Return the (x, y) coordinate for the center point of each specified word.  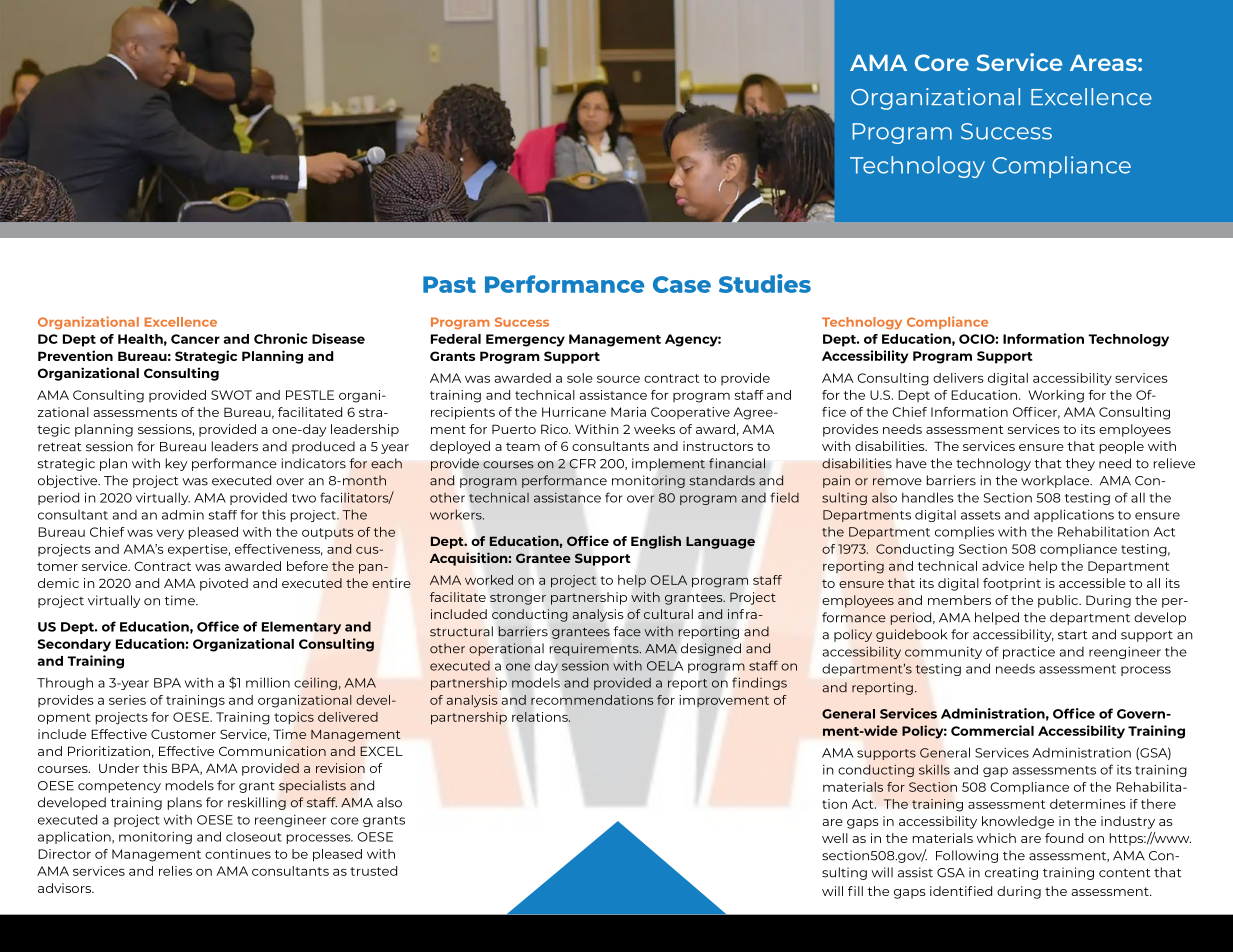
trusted (373, 871)
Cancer (195, 339)
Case (682, 284)
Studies (765, 283)
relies (175, 871)
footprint (1012, 584)
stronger (518, 599)
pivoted (224, 584)
